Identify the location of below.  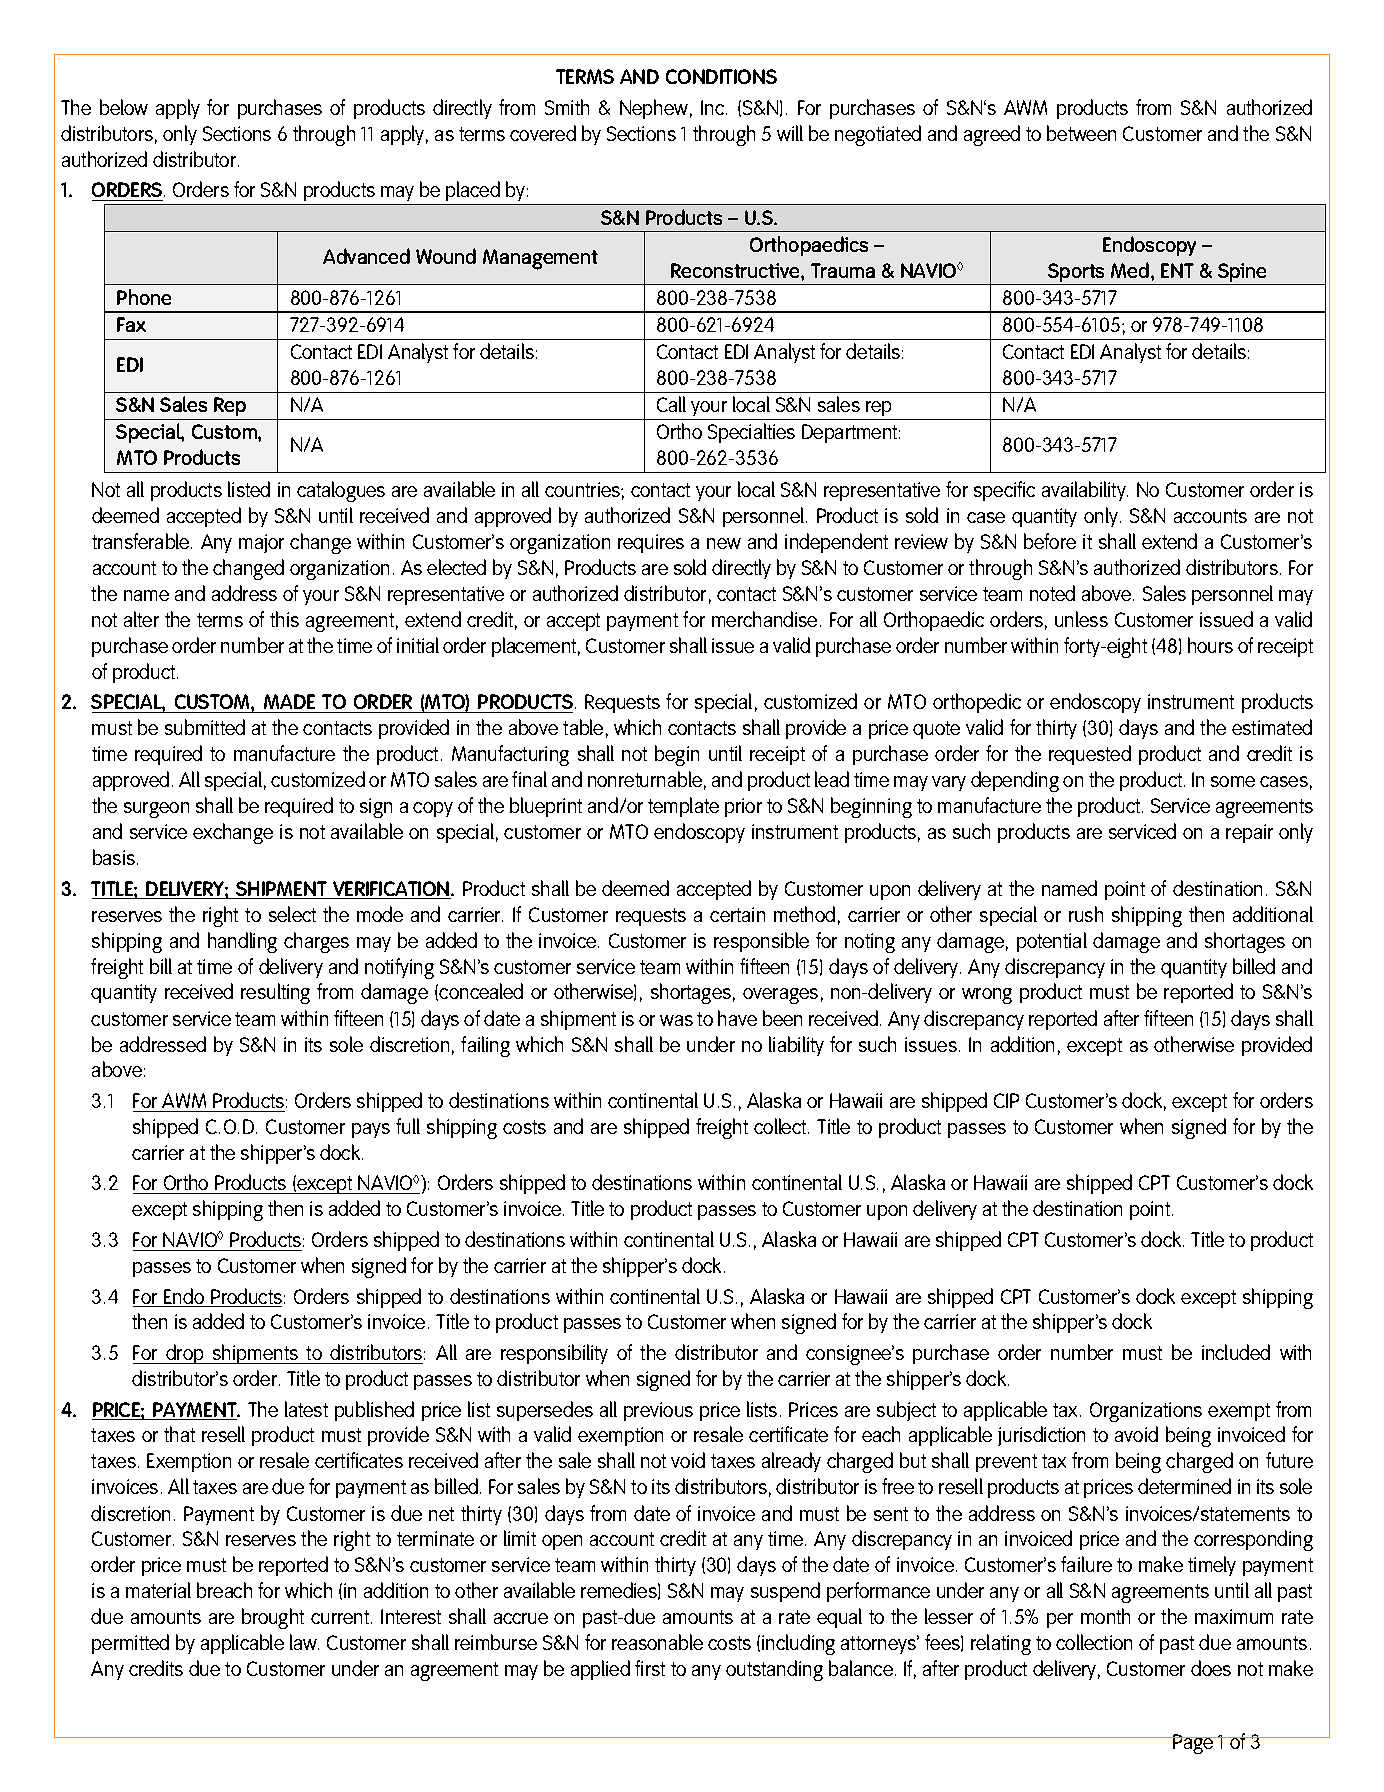
(124, 107).
